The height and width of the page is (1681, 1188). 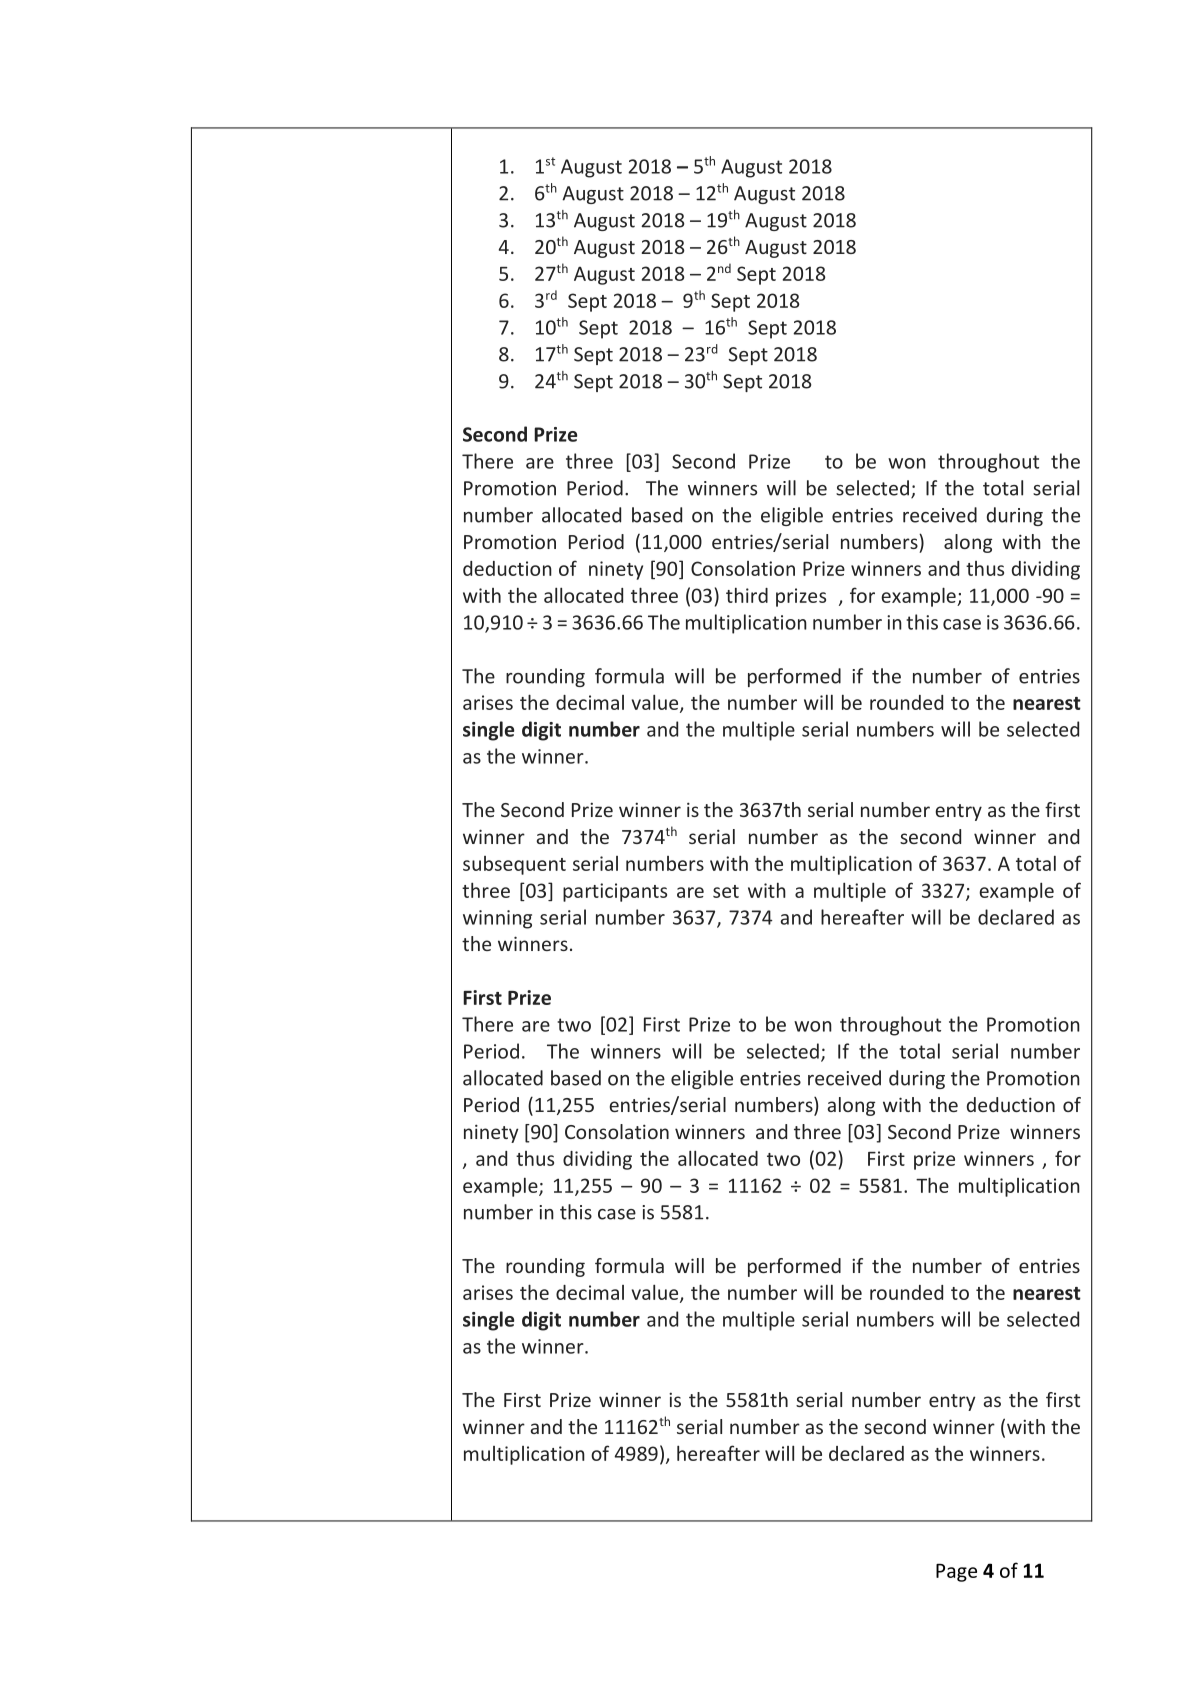 I want to click on participants, so click(x=615, y=892).
